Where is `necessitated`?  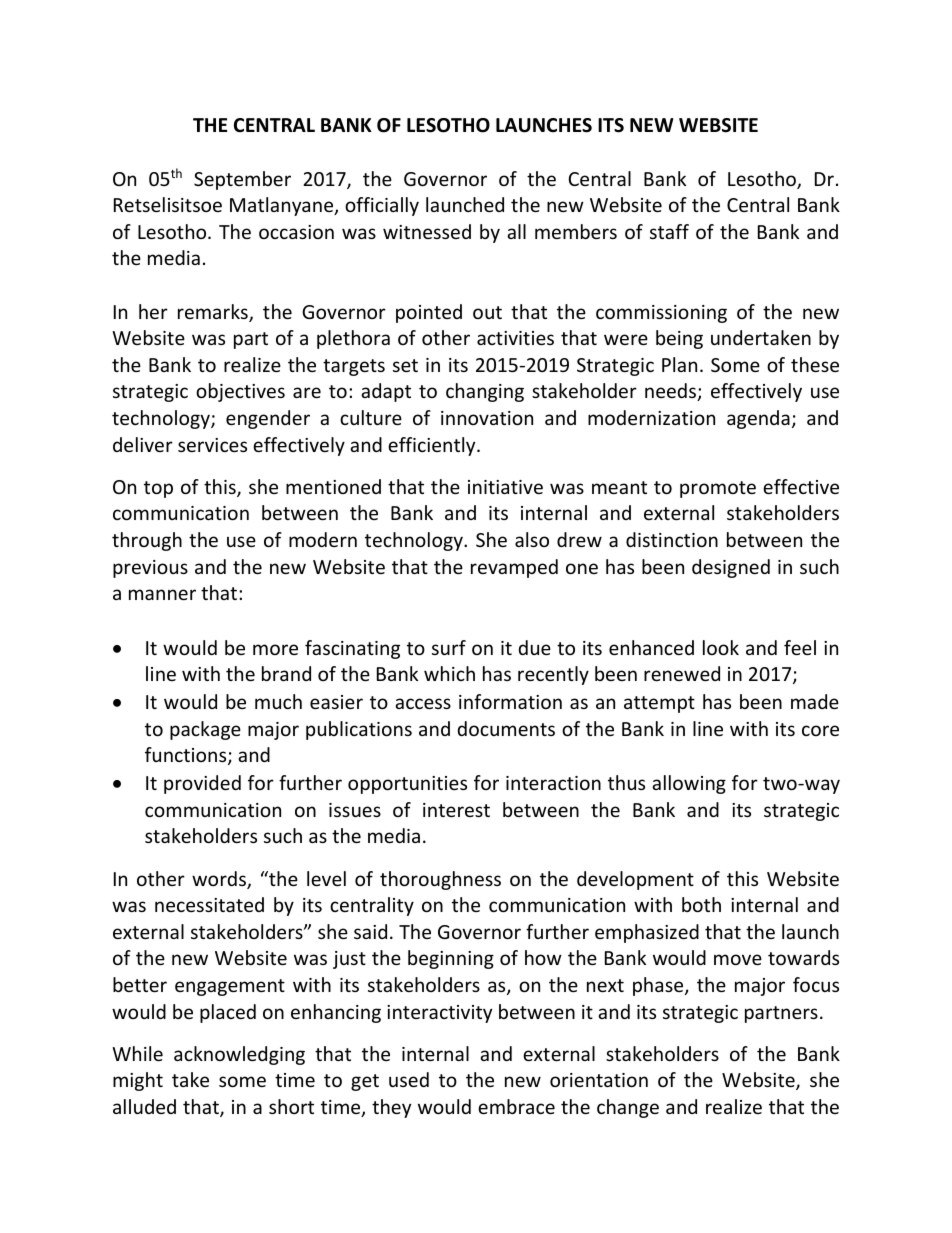 necessitated is located at coordinates (209, 904).
